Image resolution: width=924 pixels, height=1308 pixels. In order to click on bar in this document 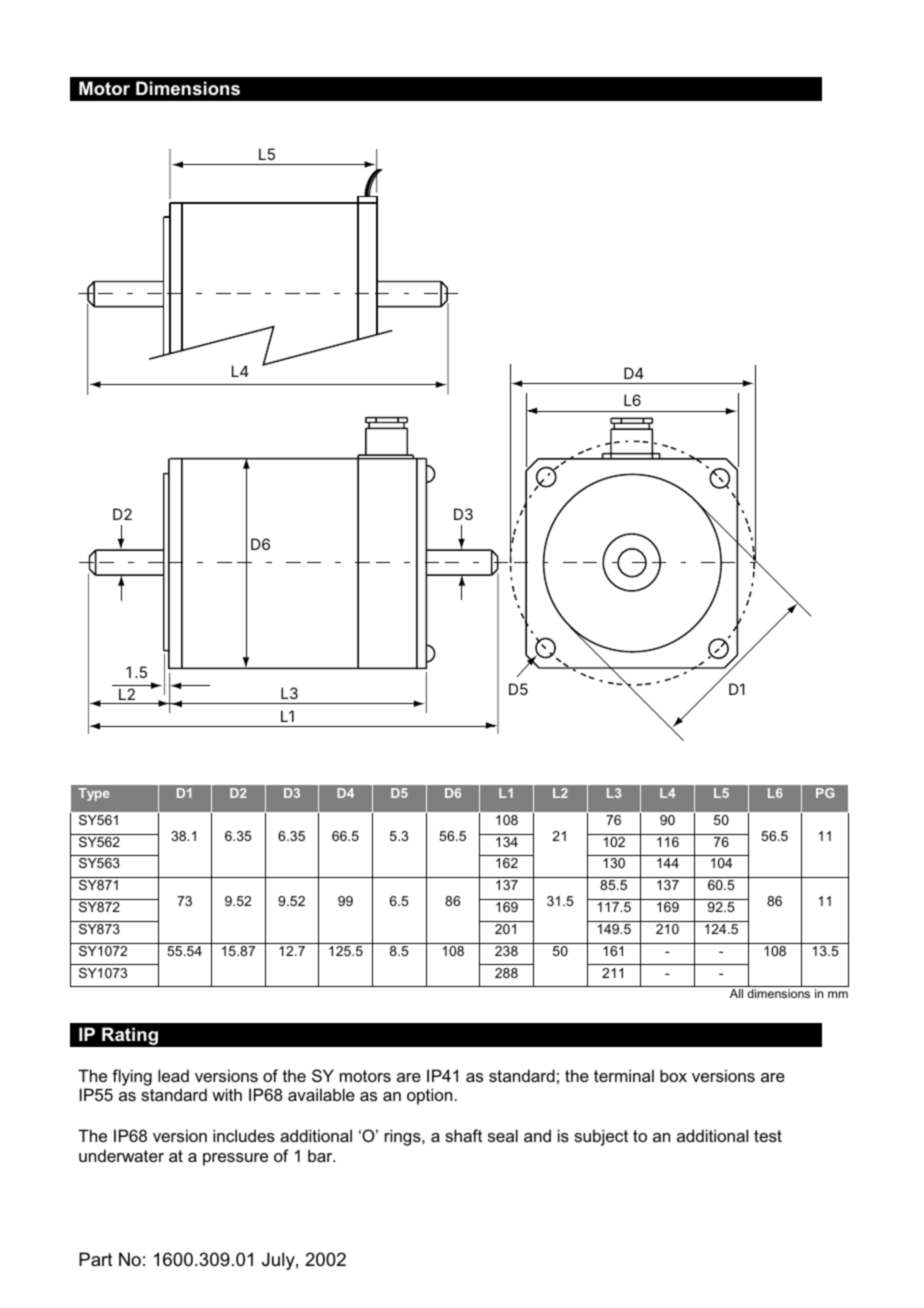, I will do `click(321, 1155)`.
